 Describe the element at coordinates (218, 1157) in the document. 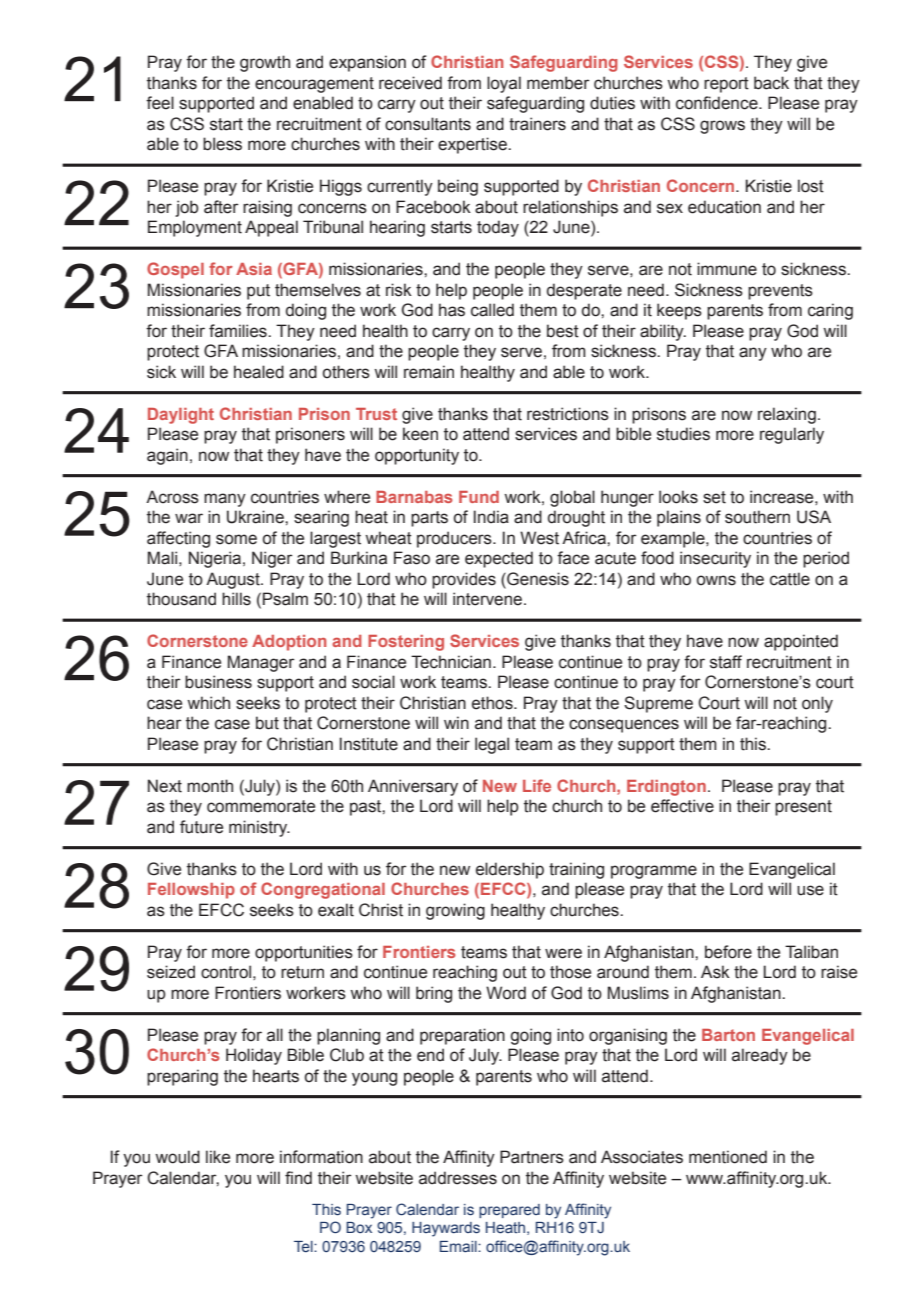

I see `like` at that location.
